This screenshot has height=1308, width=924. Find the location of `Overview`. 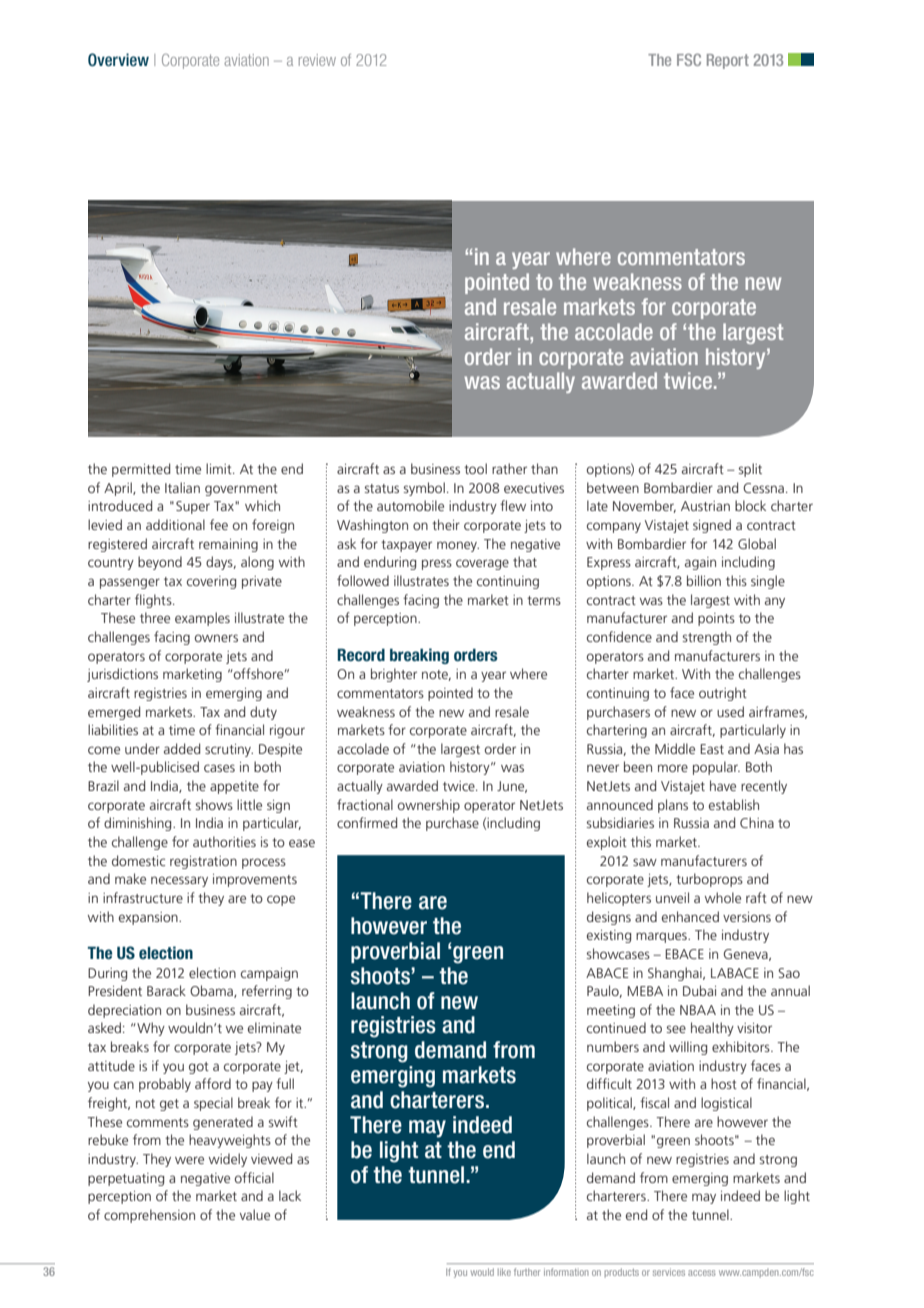

Overview is located at coordinates (118, 59).
